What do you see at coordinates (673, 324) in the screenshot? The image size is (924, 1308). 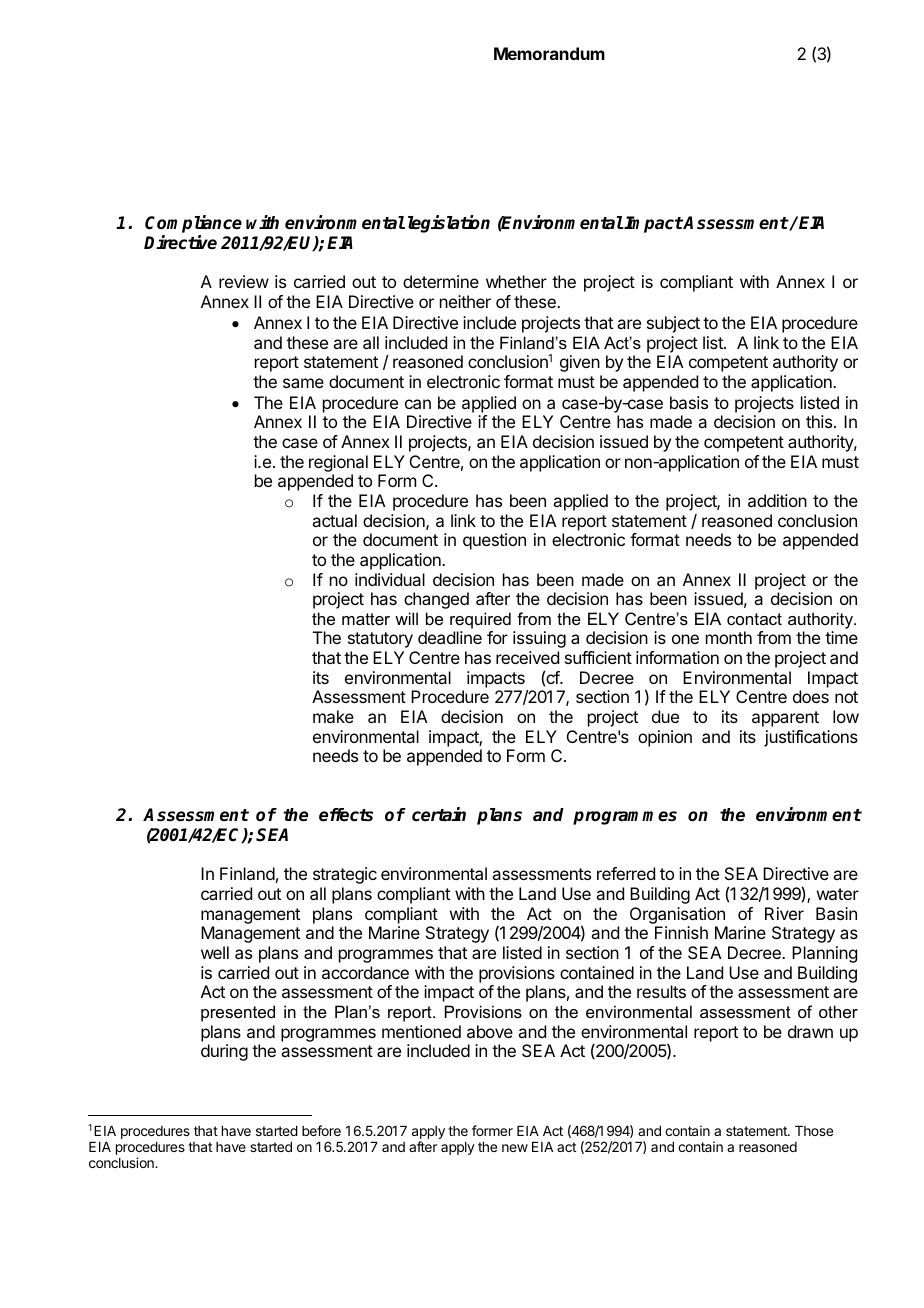 I see `subject` at bounding box center [673, 324].
